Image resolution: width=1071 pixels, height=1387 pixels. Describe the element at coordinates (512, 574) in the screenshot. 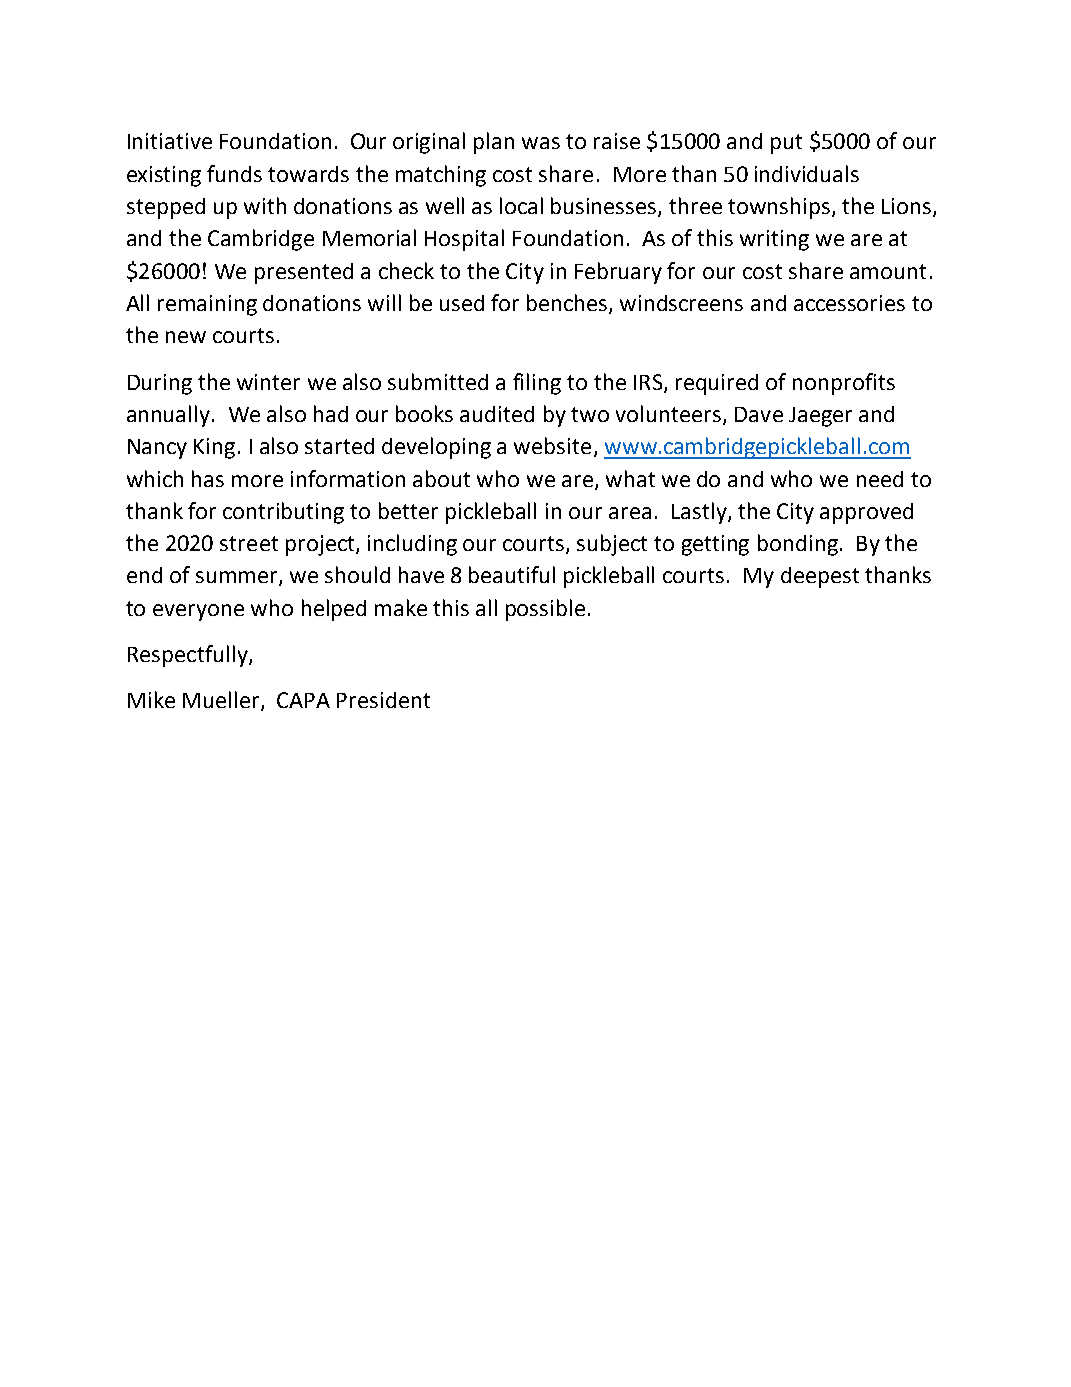

I see `beautiful` at that location.
